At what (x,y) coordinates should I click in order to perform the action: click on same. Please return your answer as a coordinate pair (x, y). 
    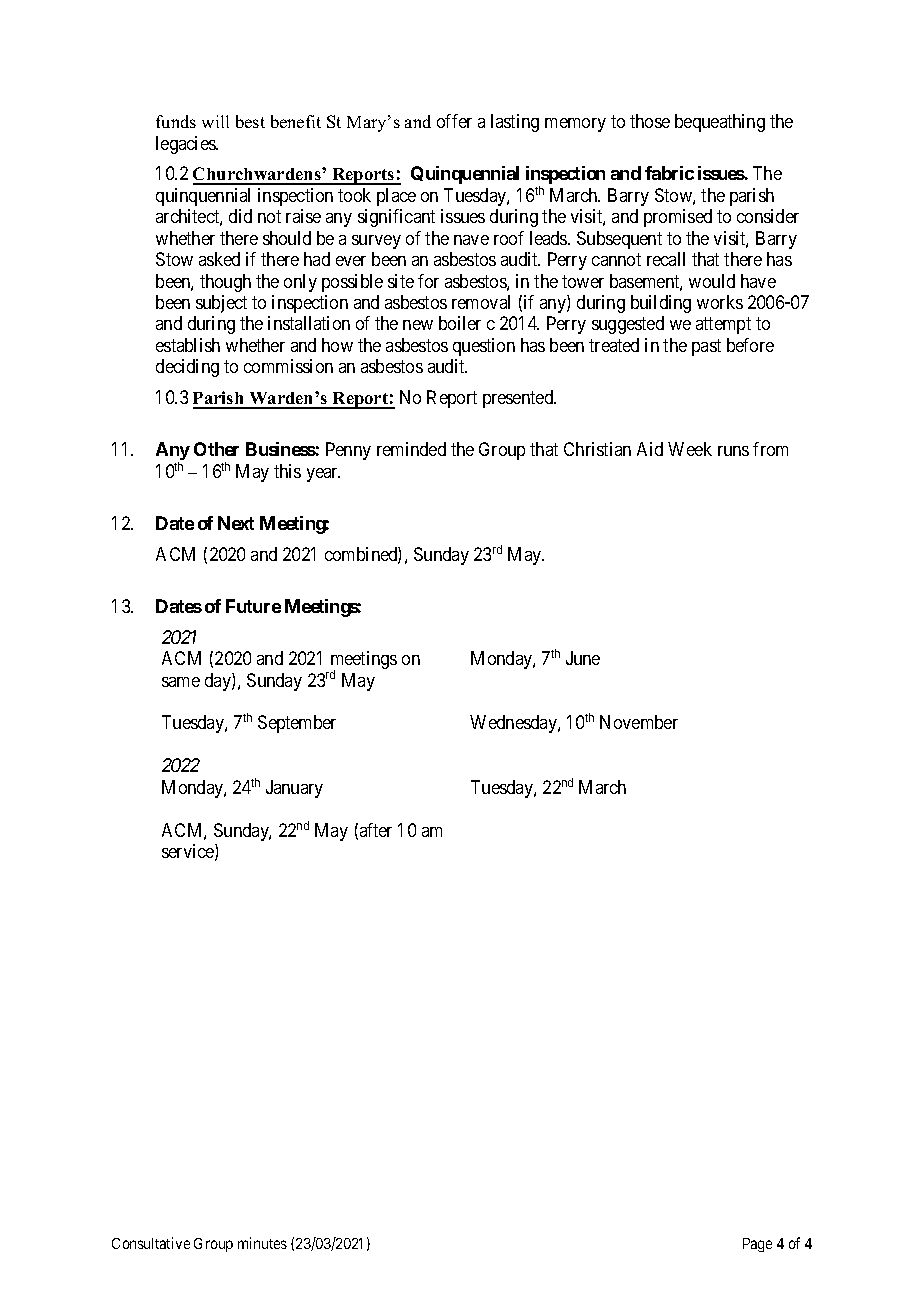
    Looking at the image, I should click on (181, 682).
